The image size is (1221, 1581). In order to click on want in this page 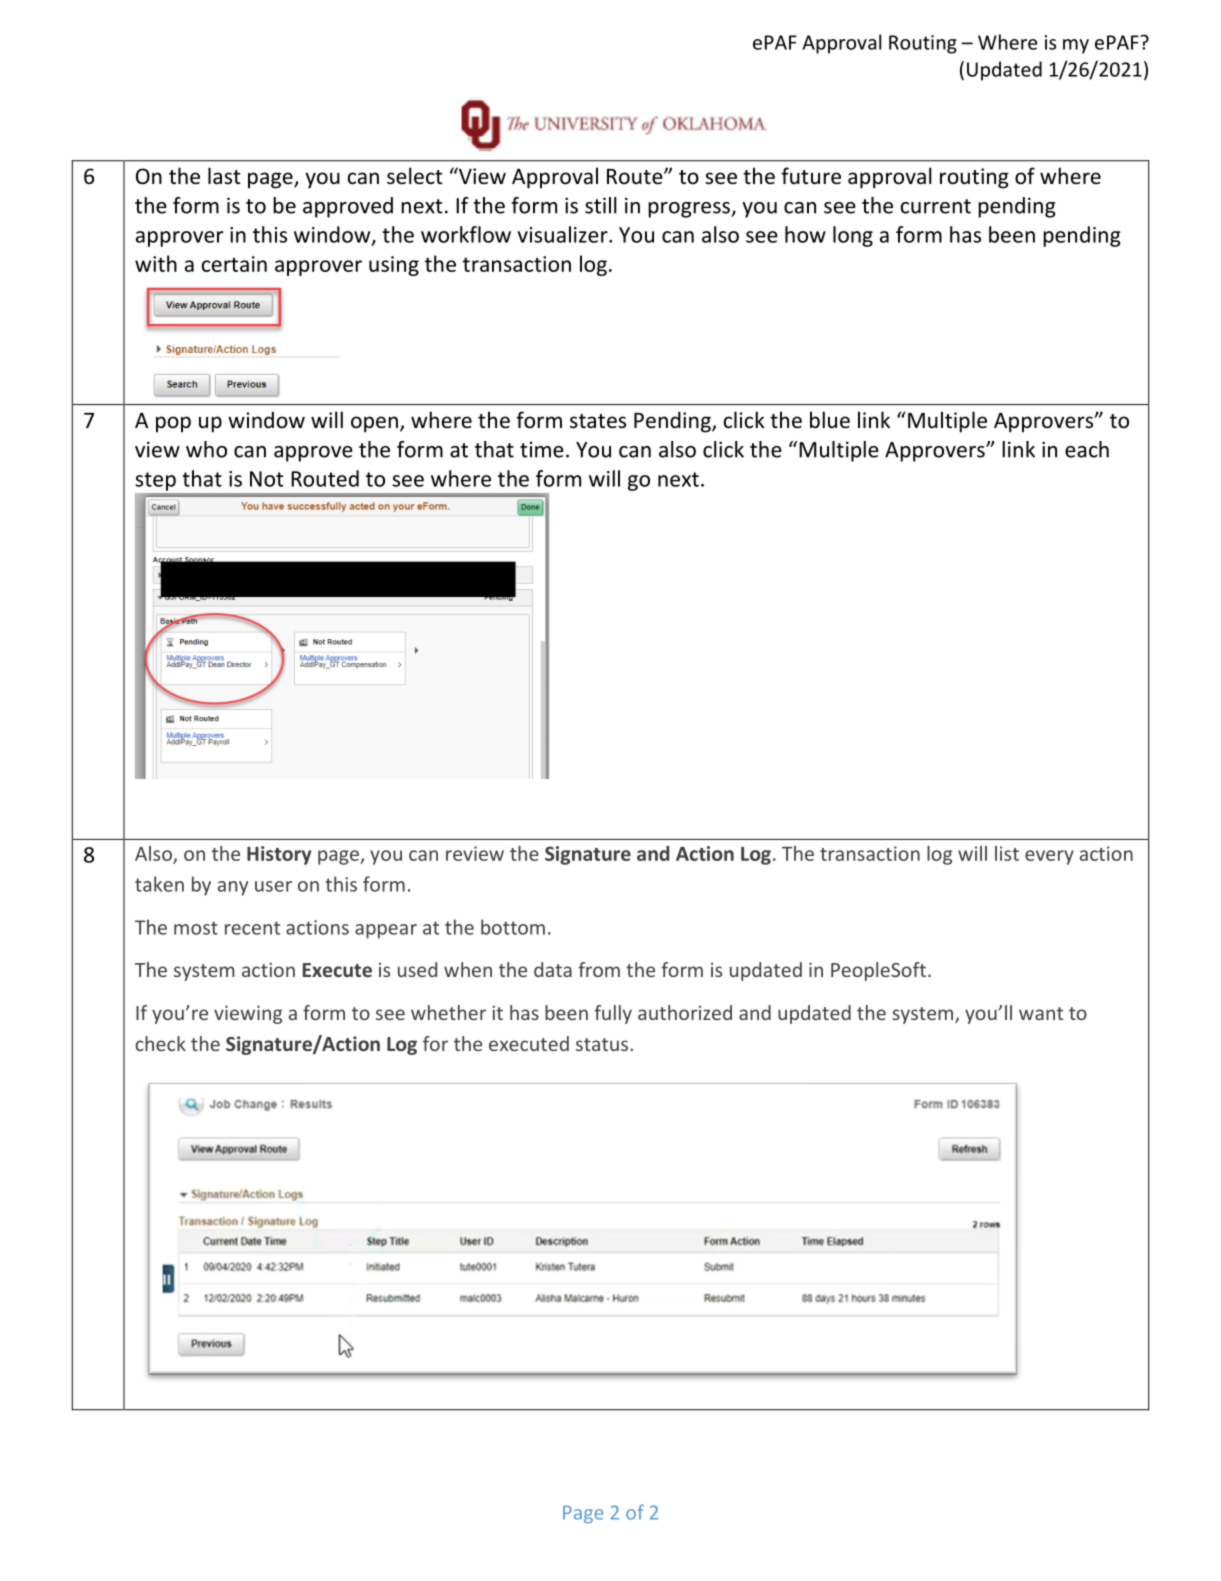, I will do `click(1041, 1013)`.
